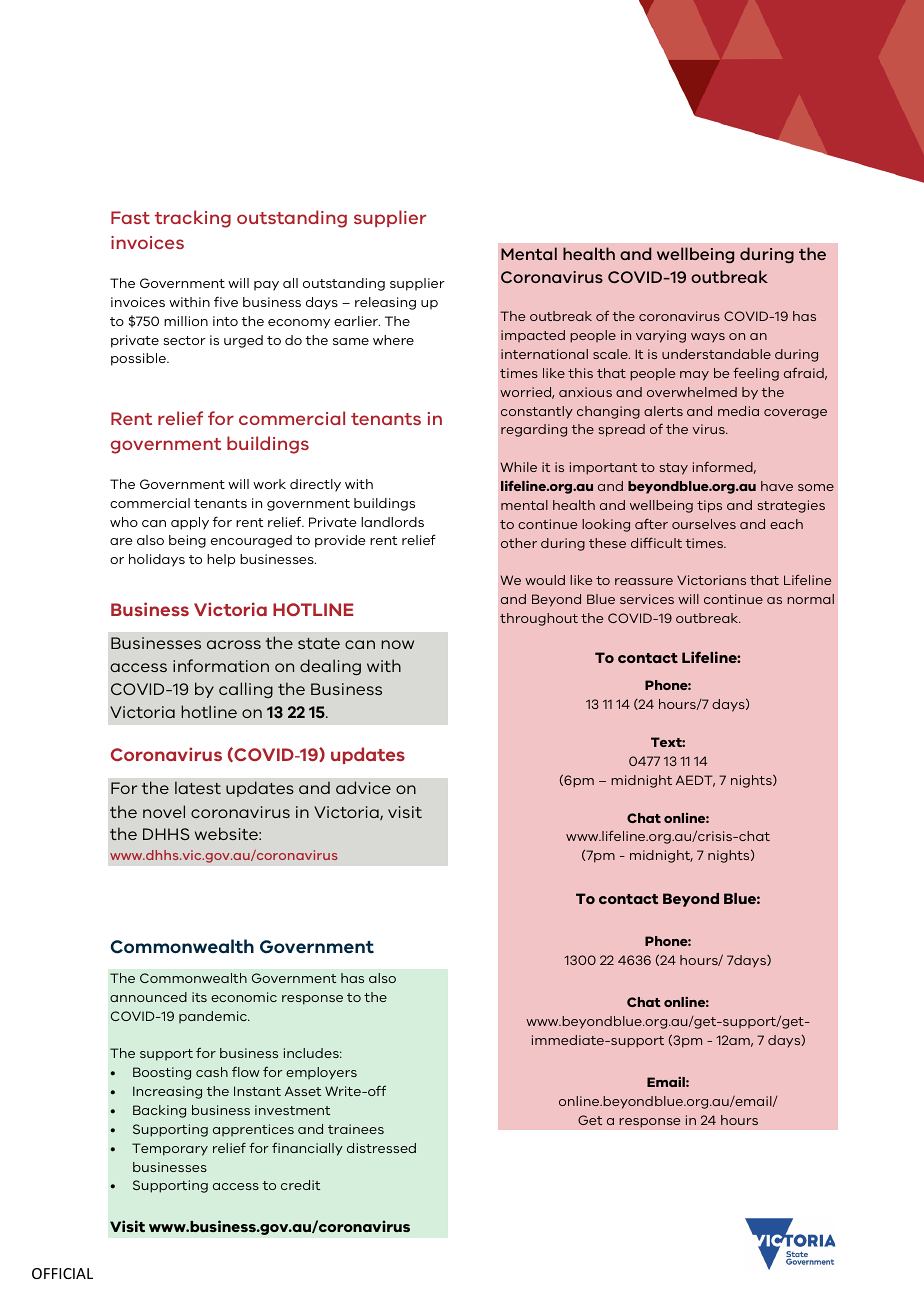 This document has height=1308, width=924. Describe the element at coordinates (62, 1273) in the document. I see `OFFICIAL` at that location.
